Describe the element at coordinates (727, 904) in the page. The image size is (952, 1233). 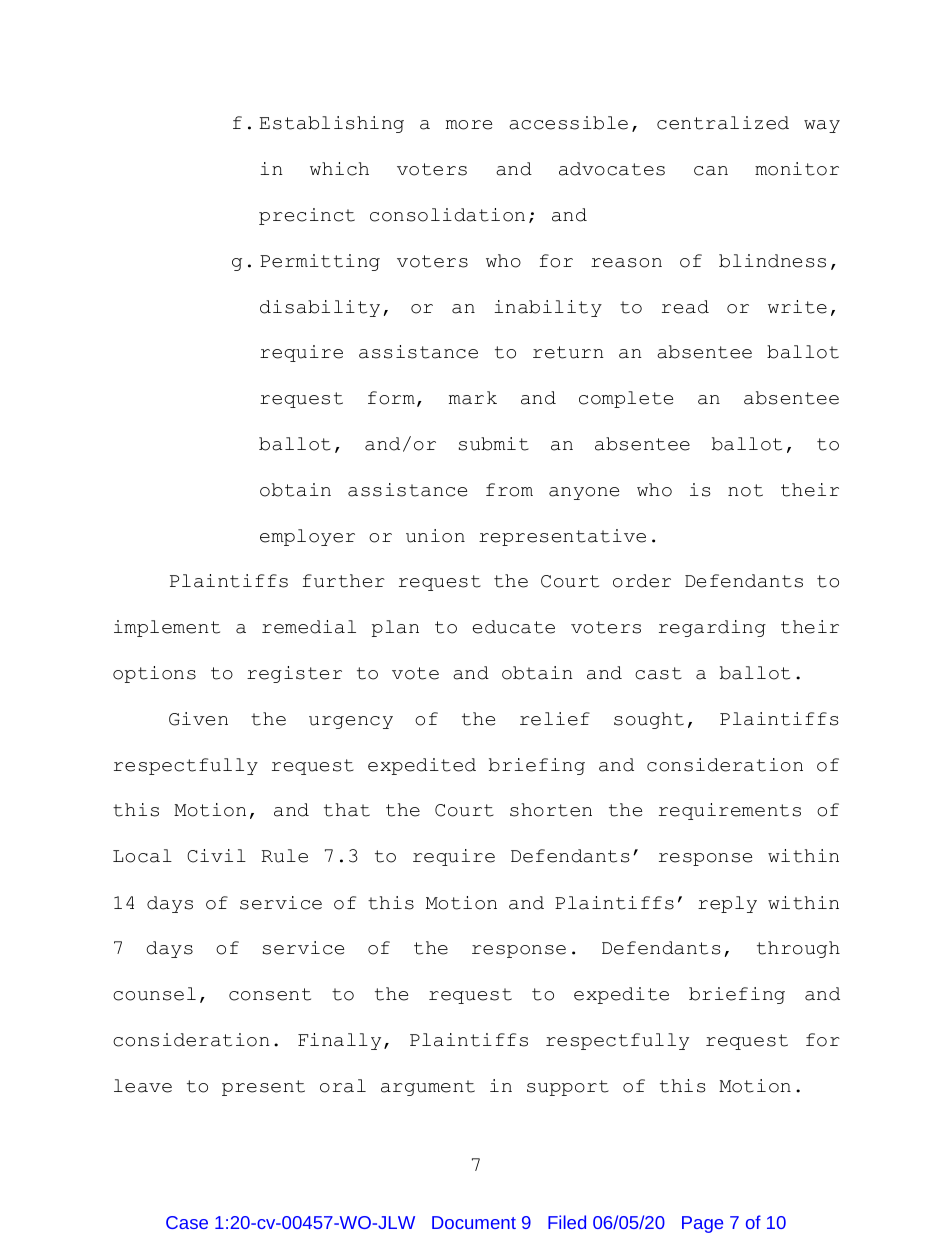
I see `reply` at that location.
